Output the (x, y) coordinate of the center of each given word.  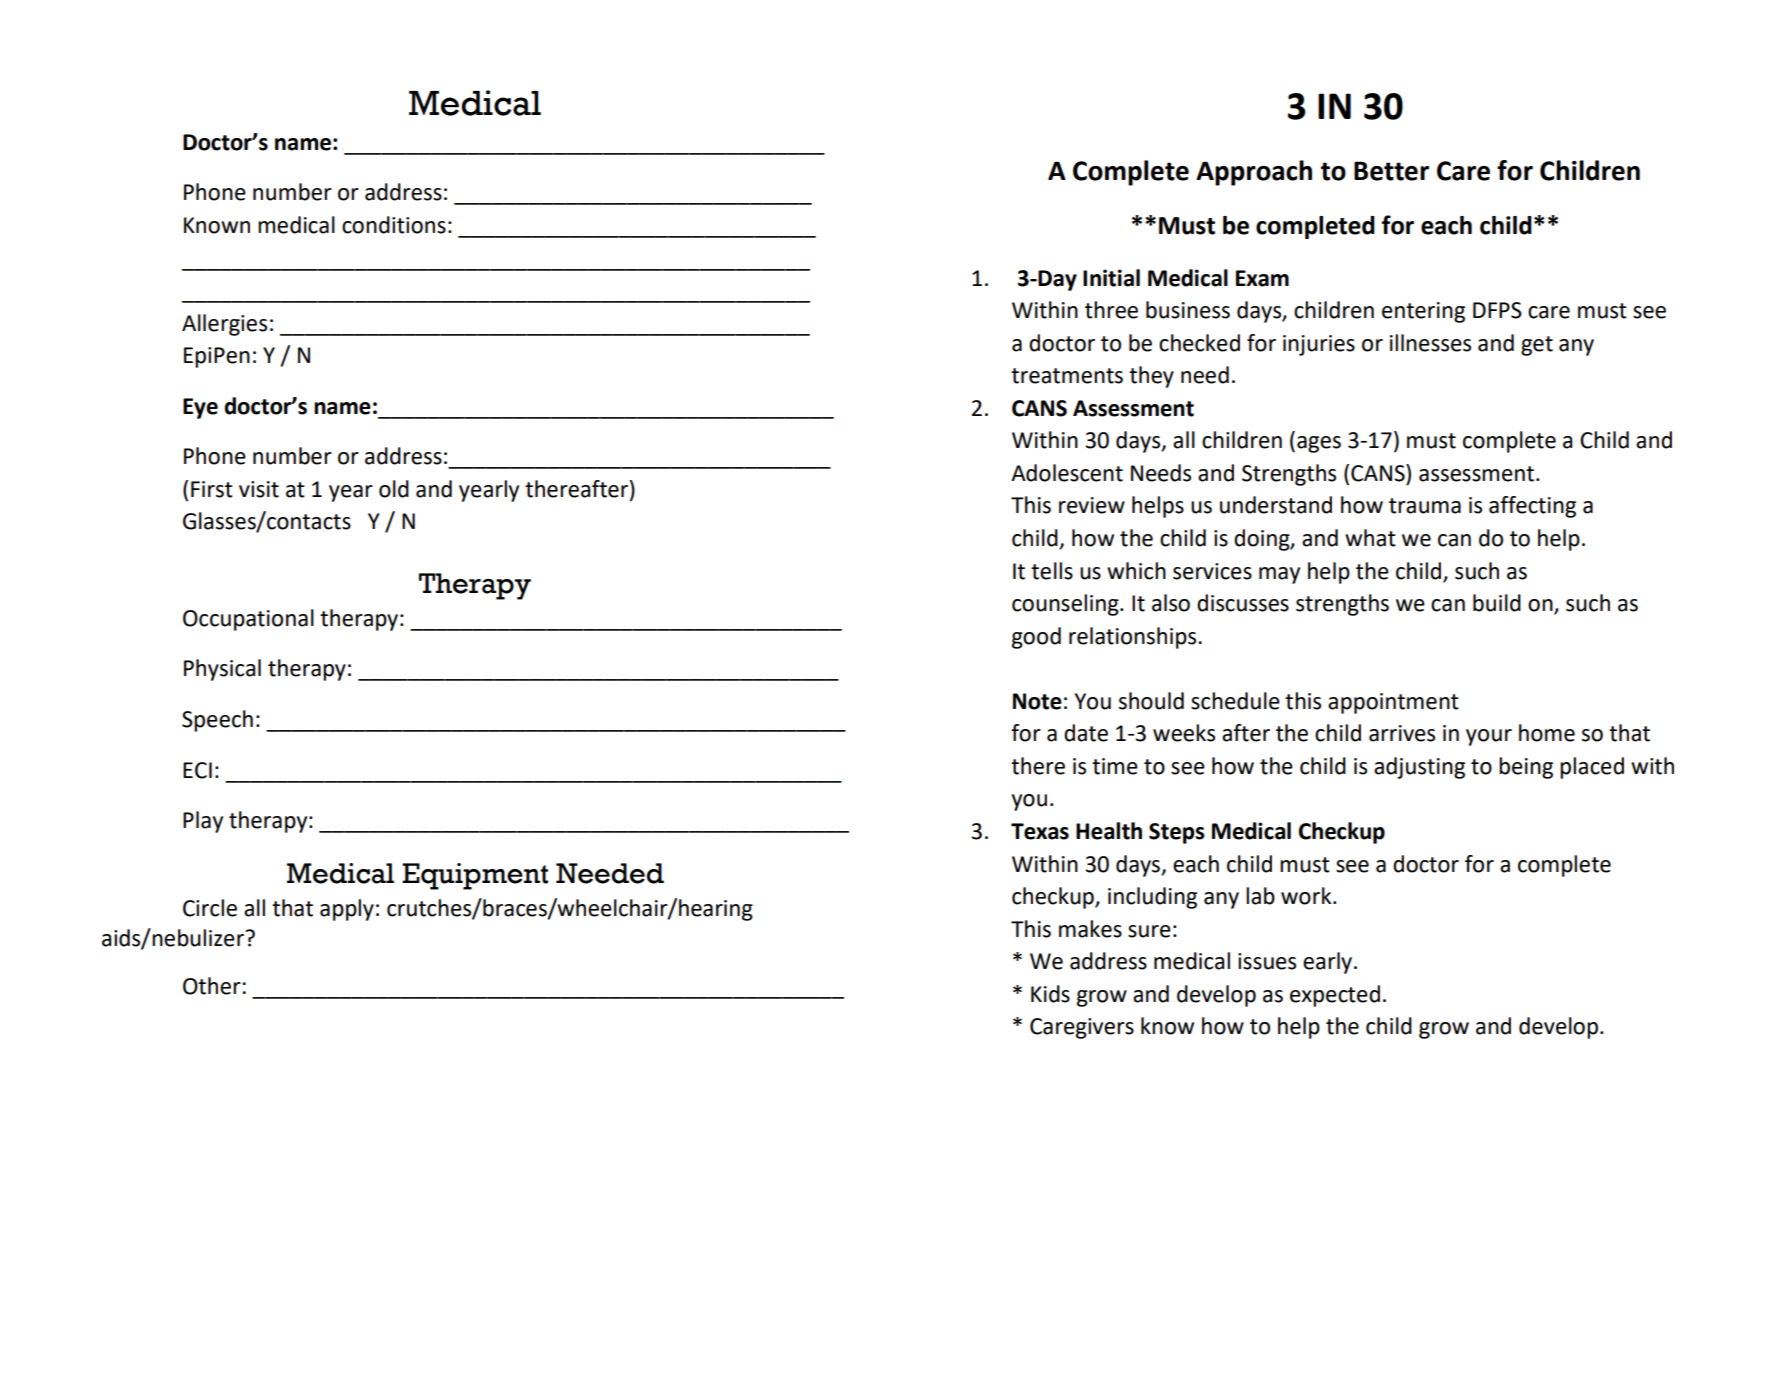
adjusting (1419, 768)
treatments (1067, 376)
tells (1052, 571)
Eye (200, 408)
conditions (394, 225)
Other (212, 986)
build (1497, 603)
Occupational (248, 620)
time (1115, 766)
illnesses (1430, 343)
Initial (1111, 278)
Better (1391, 171)
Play (203, 822)
